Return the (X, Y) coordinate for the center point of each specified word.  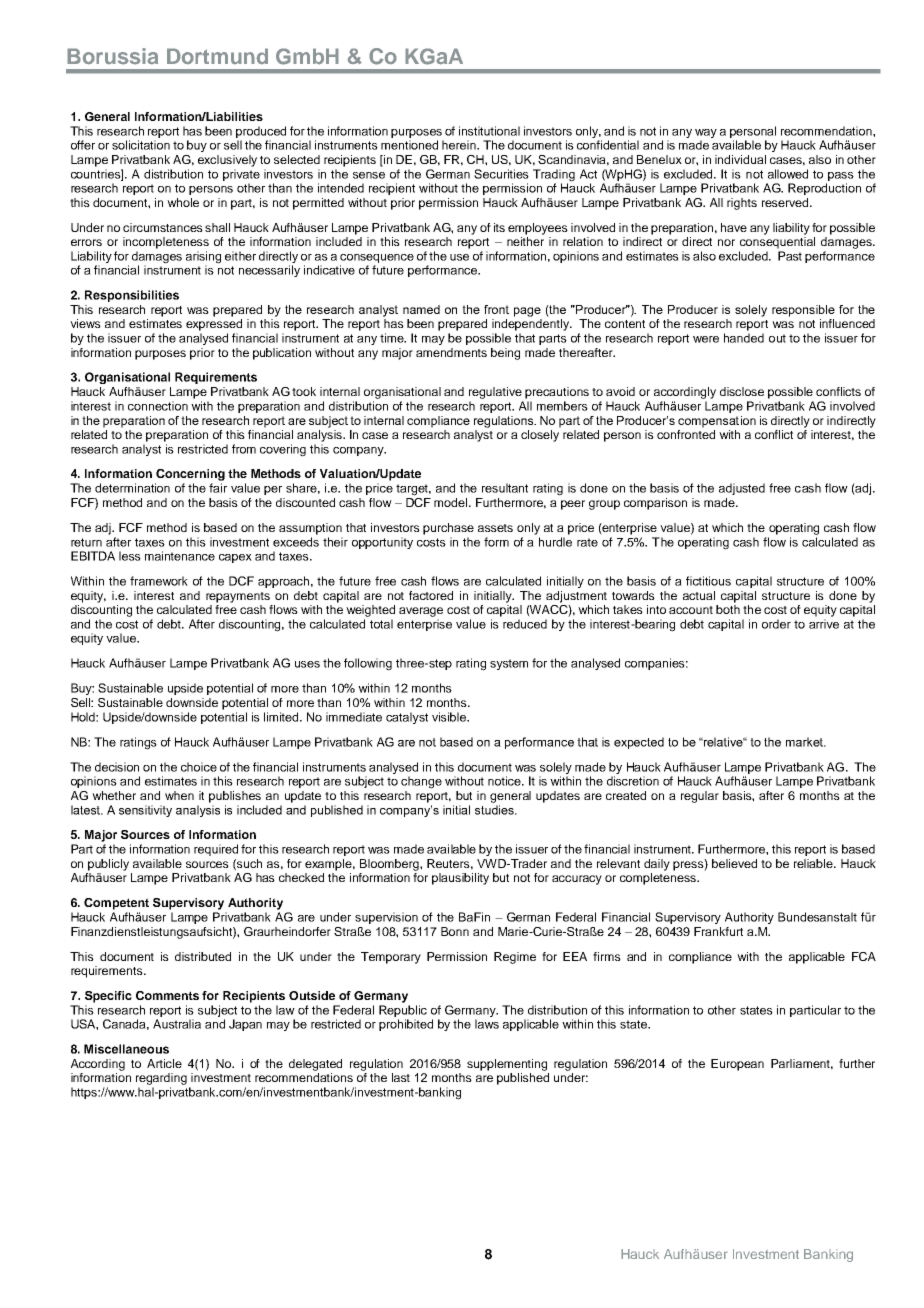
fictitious (708, 581)
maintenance (180, 556)
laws (487, 1024)
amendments (451, 352)
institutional (489, 131)
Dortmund (217, 56)
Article (164, 1063)
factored (431, 595)
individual (740, 159)
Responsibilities (132, 296)
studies (495, 810)
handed (744, 338)
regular (700, 797)
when (179, 795)
